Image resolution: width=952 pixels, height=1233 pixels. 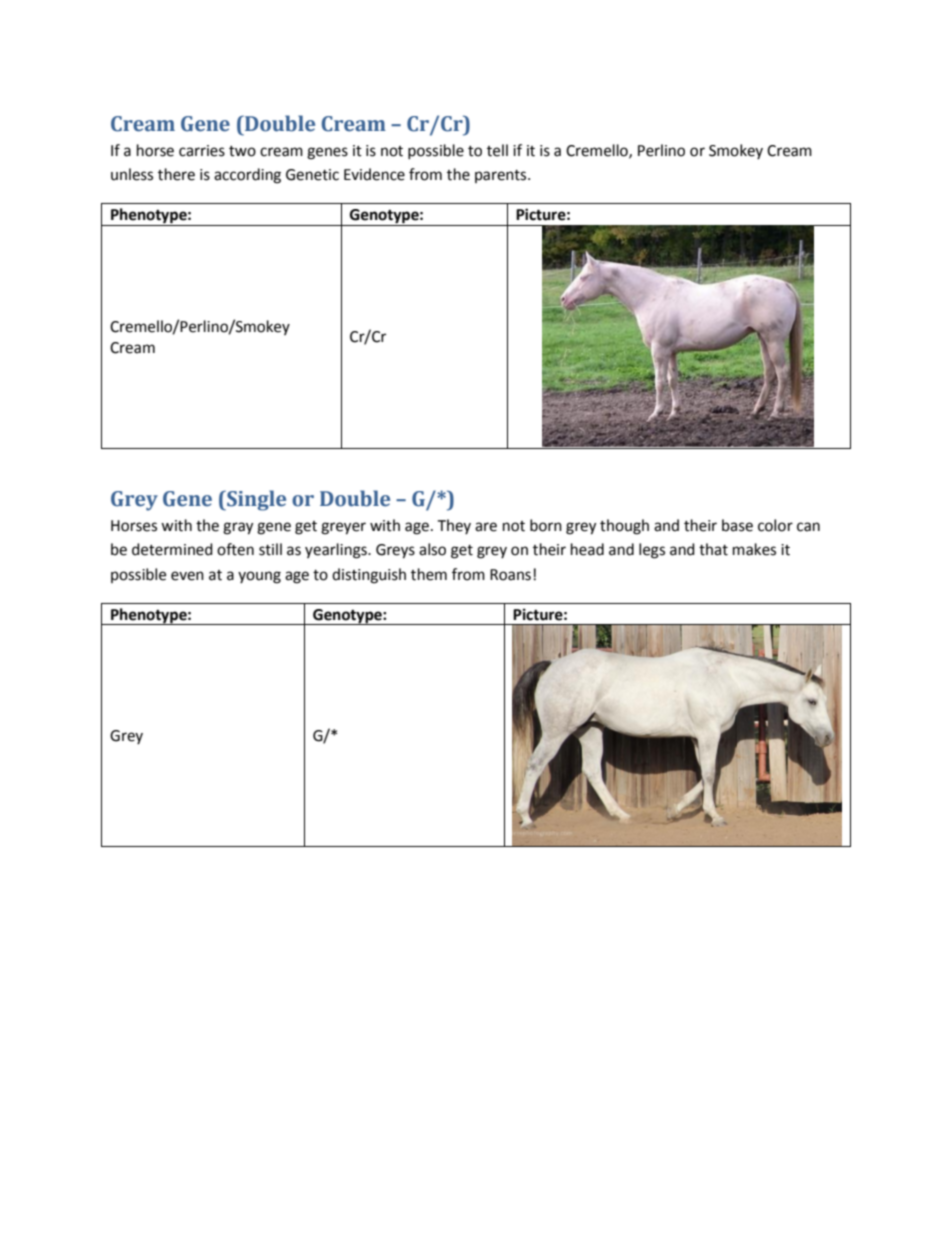 I want to click on parents, so click(x=502, y=176).
